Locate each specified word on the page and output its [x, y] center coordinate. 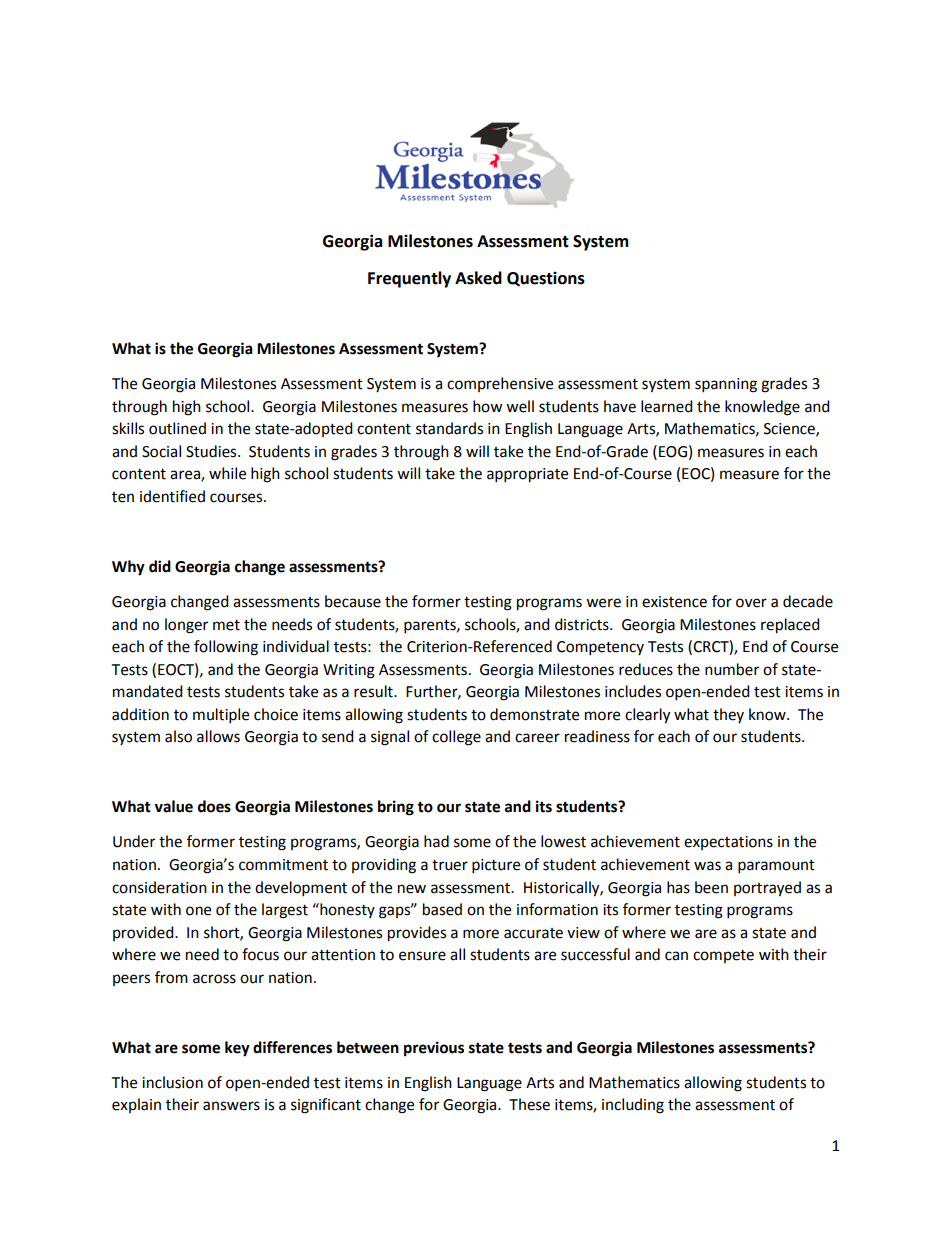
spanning [726, 385]
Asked [478, 278]
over [751, 603]
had [436, 841]
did [160, 566]
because [353, 601]
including [633, 1106]
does [214, 806]
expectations [728, 843]
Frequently [409, 279]
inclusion [172, 1082]
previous [434, 1049]
